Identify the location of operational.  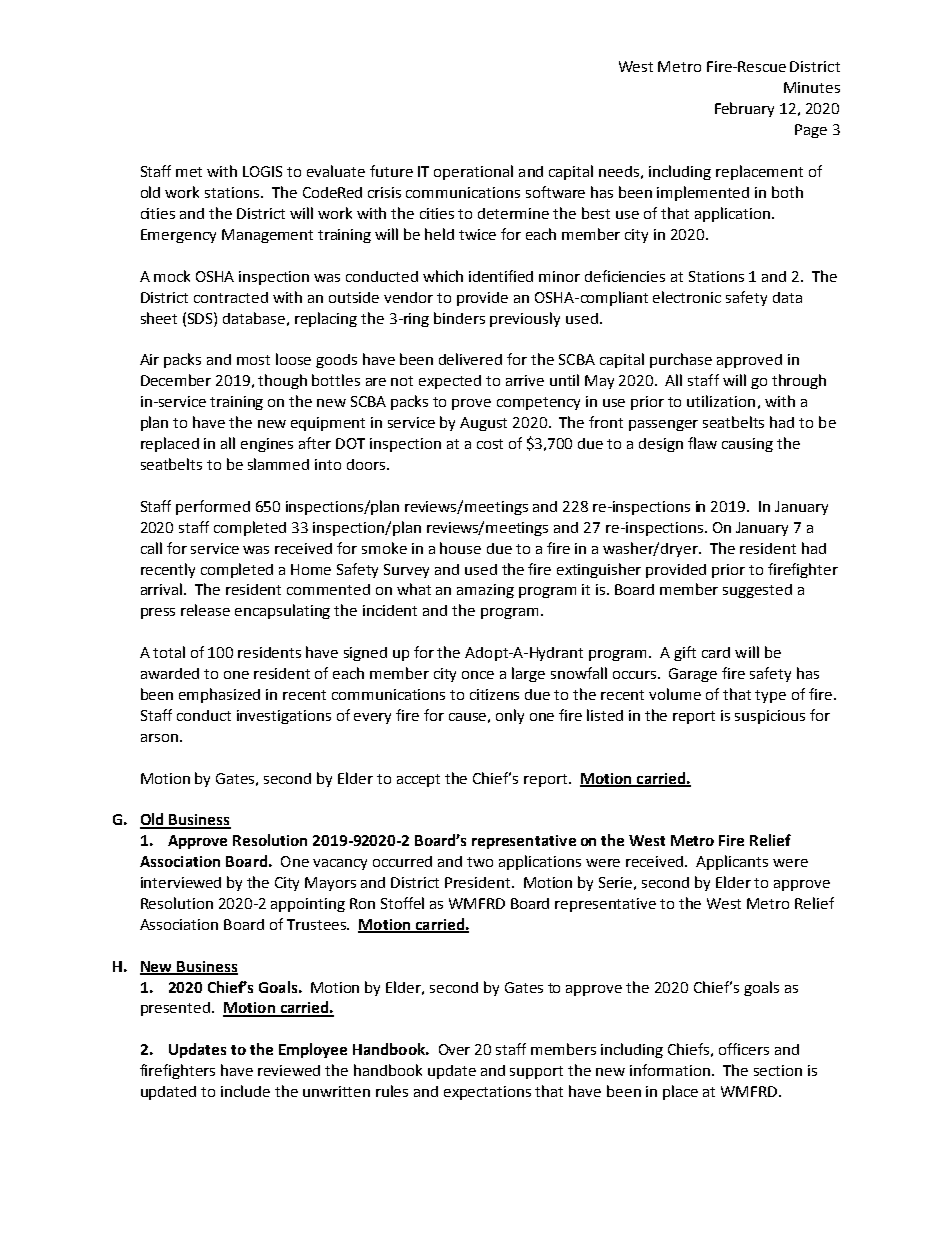
(473, 172).
